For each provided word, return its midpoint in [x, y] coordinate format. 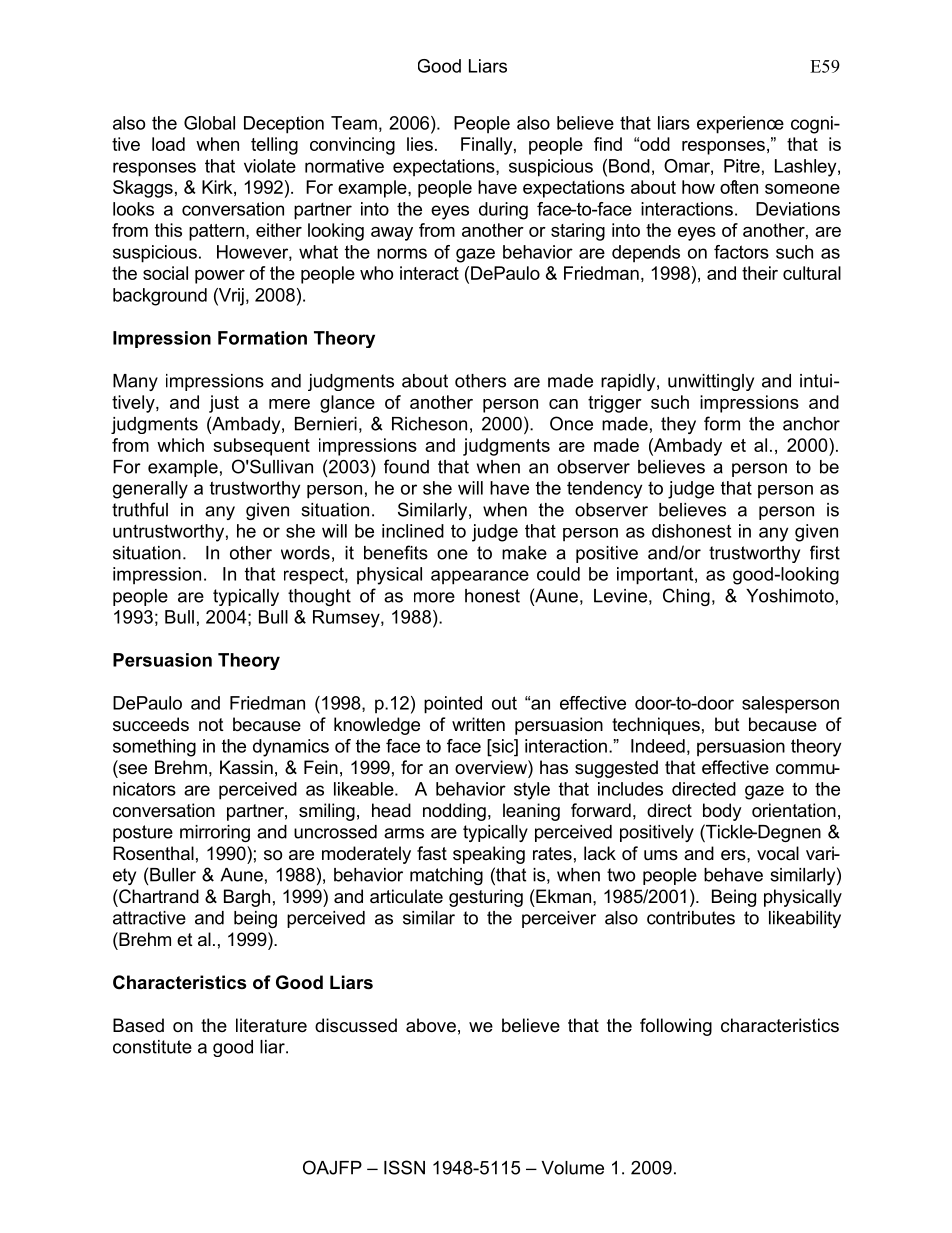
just [224, 404]
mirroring [215, 833]
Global [209, 123]
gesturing [486, 898]
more [434, 597]
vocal [778, 853]
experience [740, 125]
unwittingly [711, 382]
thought [319, 597]
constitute [152, 1047]
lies [420, 144]
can [563, 404]
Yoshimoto [790, 596]
